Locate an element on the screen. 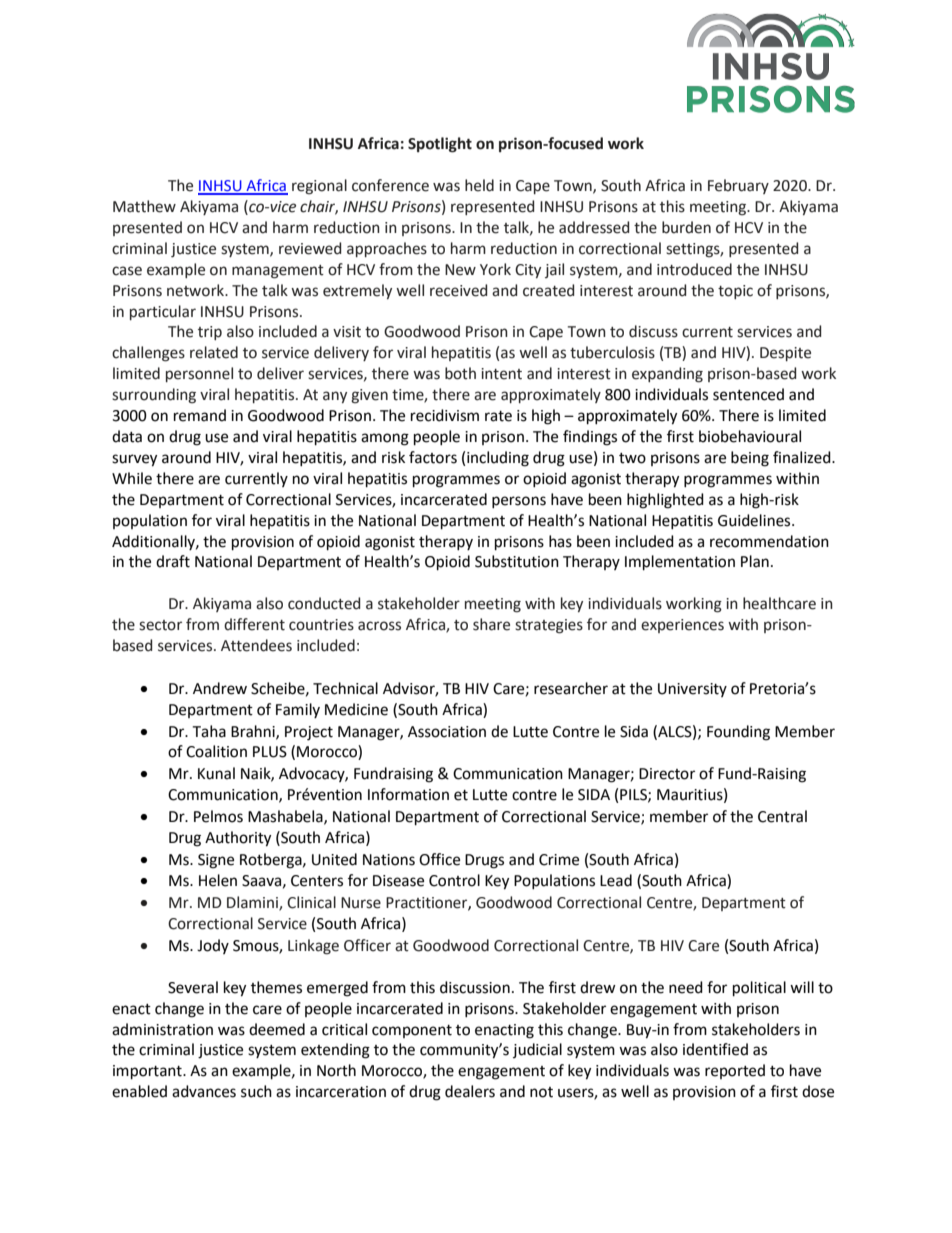  Matthew is located at coordinates (144, 206).
